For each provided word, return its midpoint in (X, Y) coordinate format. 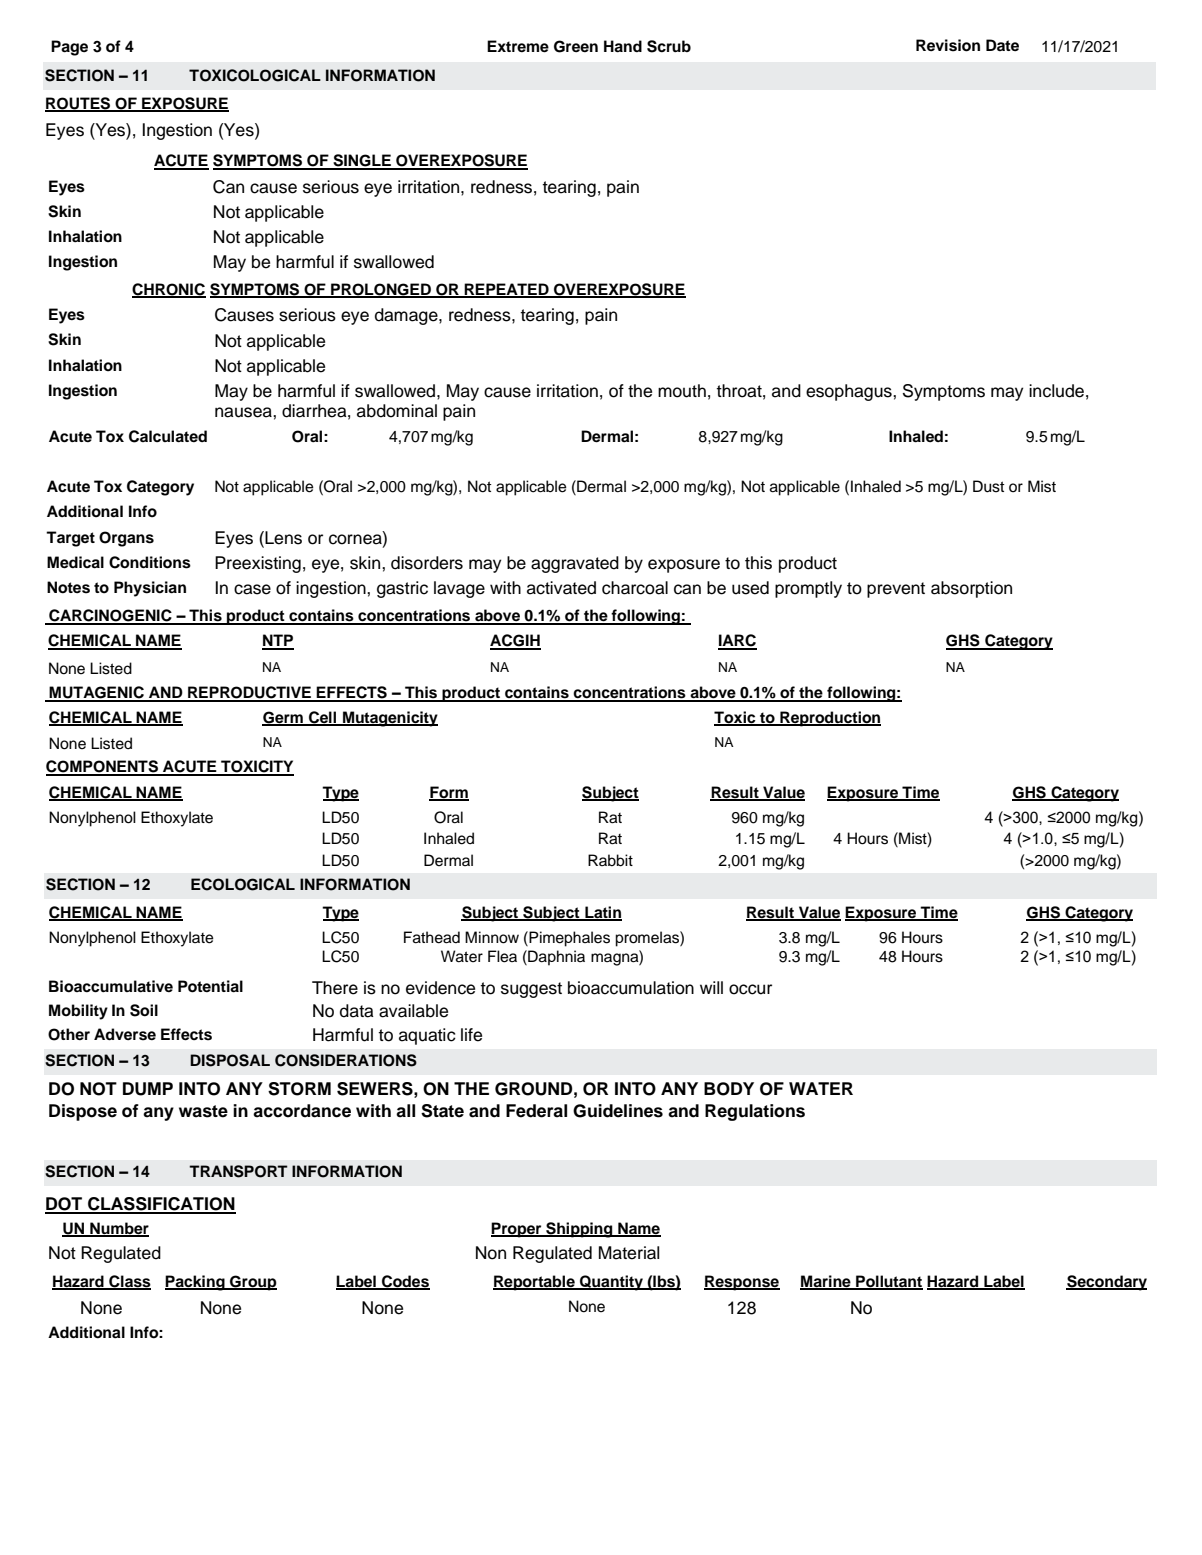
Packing (196, 1283)
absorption (971, 589)
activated (561, 588)
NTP (278, 641)
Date (1002, 45)
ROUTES (79, 104)
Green (576, 46)
